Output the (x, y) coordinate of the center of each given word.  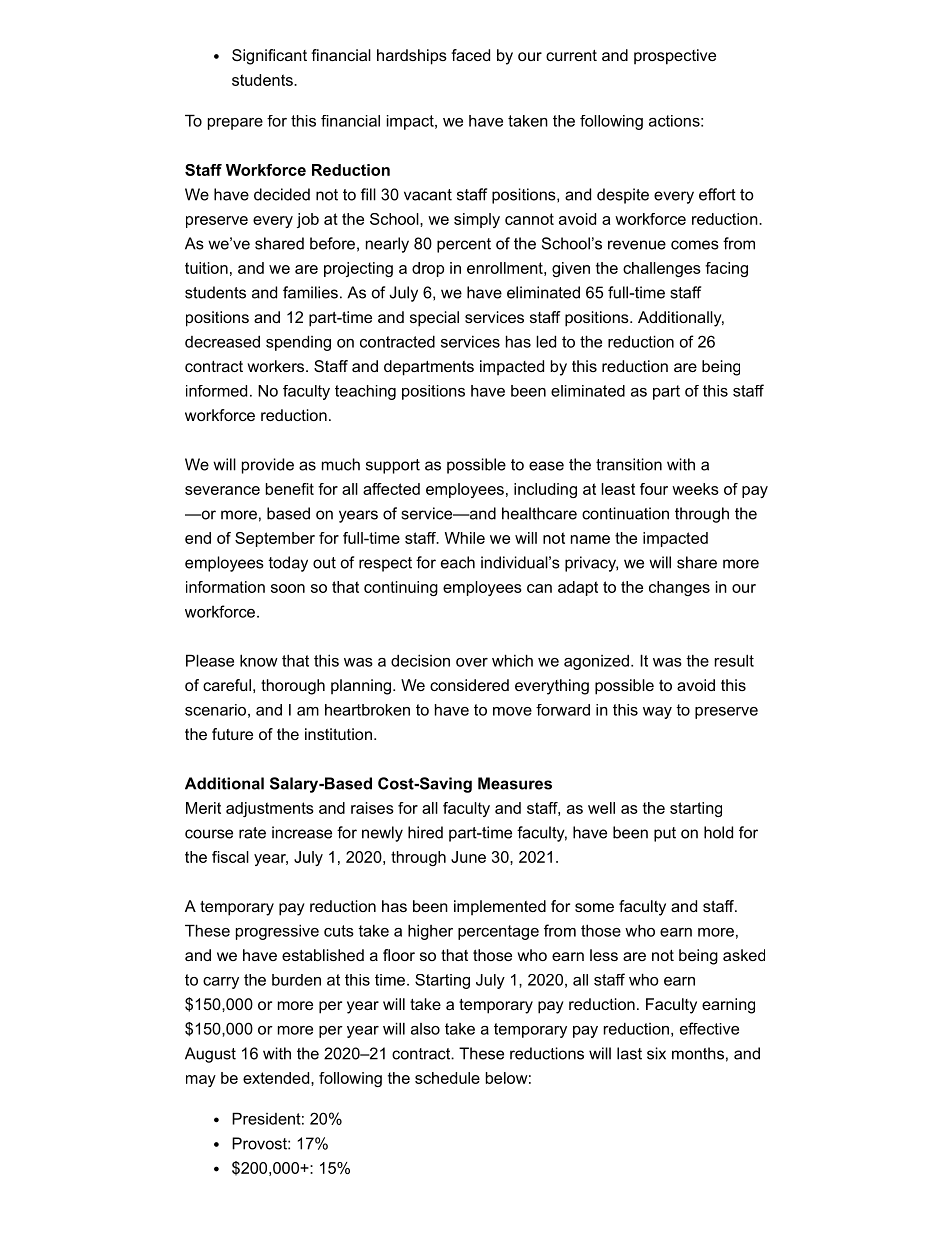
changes (679, 588)
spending (298, 343)
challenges (662, 269)
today (288, 564)
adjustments (270, 809)
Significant (269, 57)
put (665, 834)
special (434, 319)
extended (276, 1078)
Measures (515, 783)
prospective (675, 57)
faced (470, 55)
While (465, 538)
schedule (447, 1078)
